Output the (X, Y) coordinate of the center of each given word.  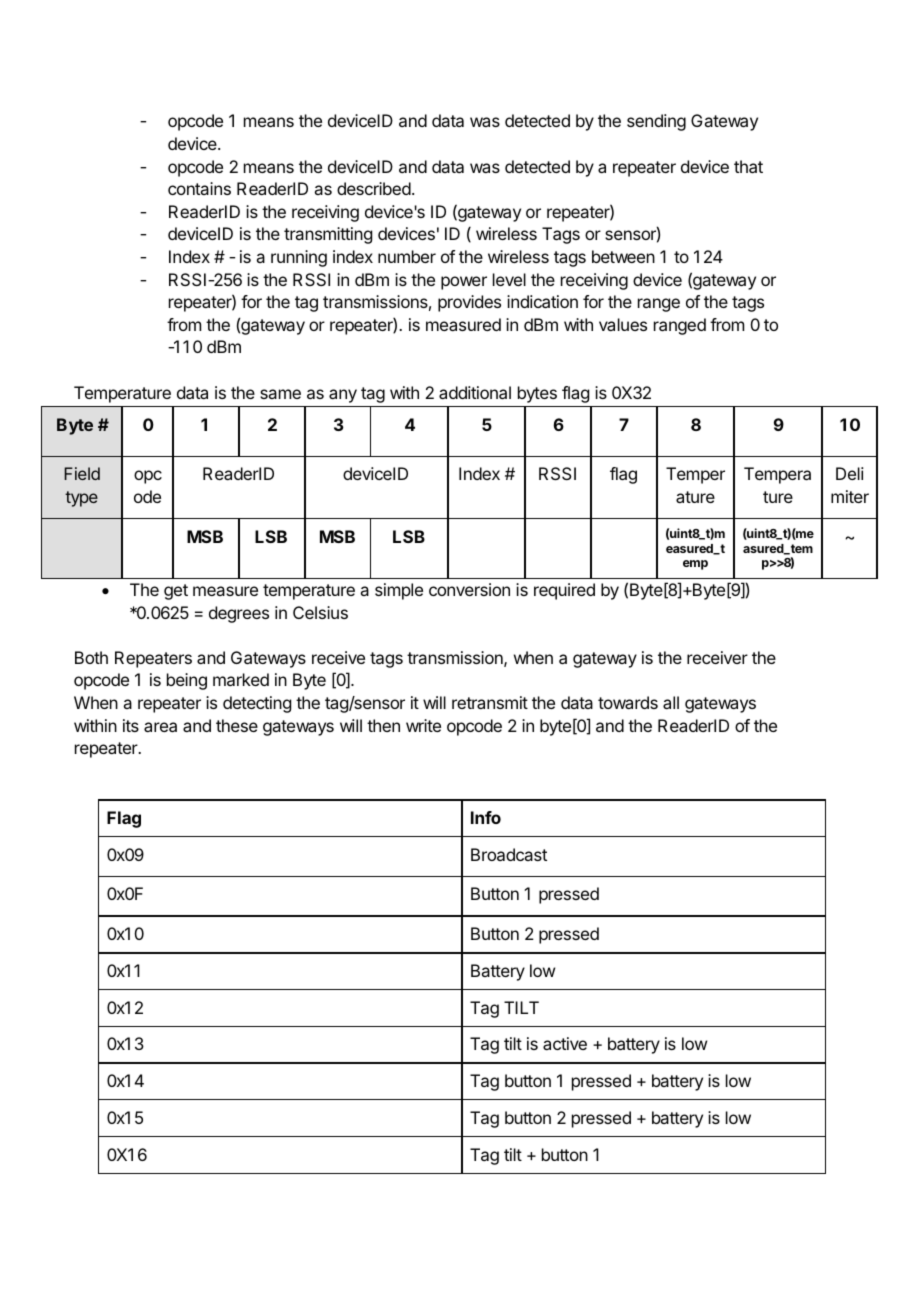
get (176, 592)
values (623, 324)
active (565, 1043)
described (374, 188)
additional (475, 392)
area (160, 727)
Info (486, 817)
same (280, 394)
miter (850, 496)
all (671, 702)
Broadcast (509, 854)
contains (199, 188)
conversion (469, 589)
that (748, 166)
